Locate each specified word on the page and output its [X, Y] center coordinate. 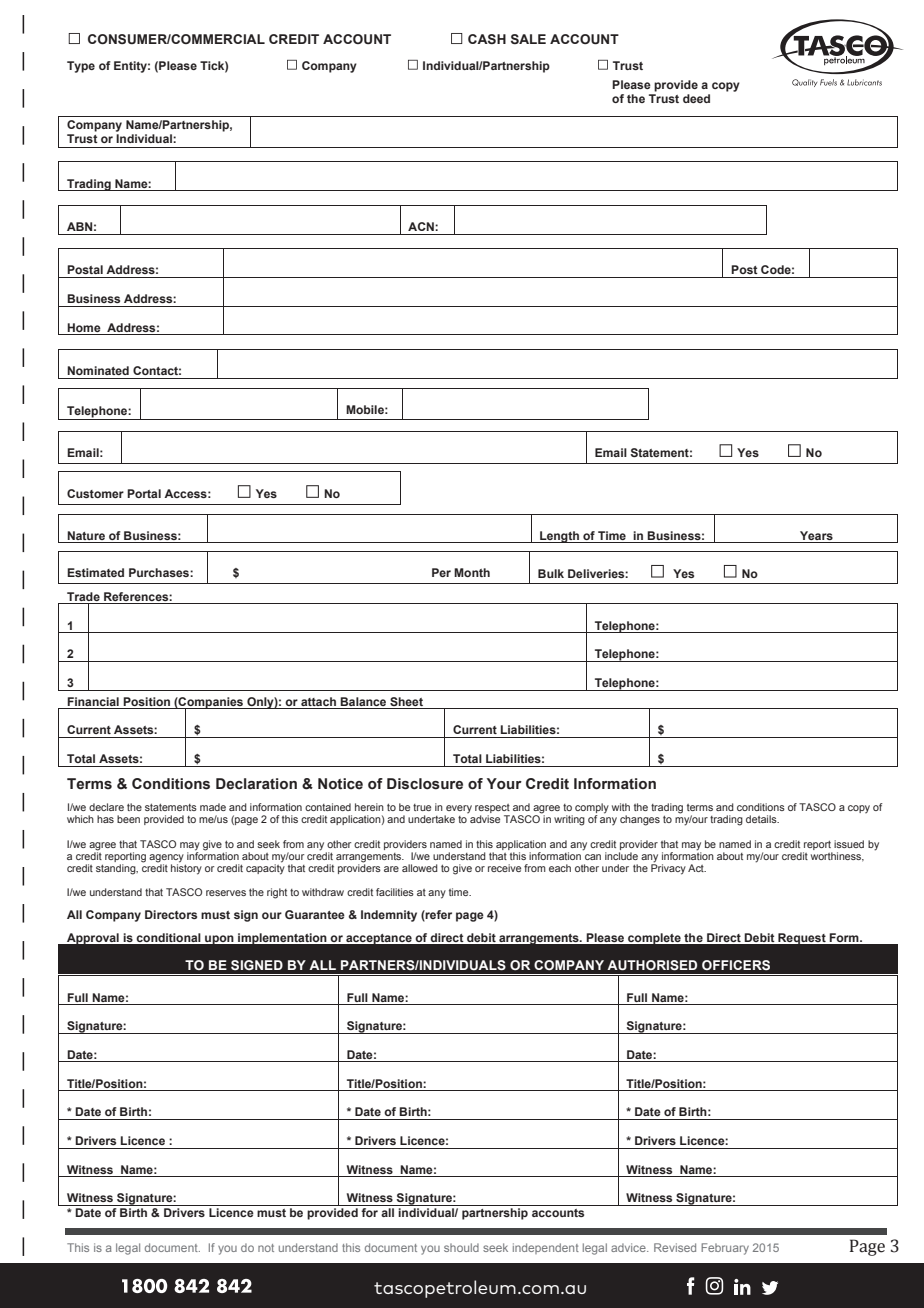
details [762, 819]
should [461, 1247]
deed [696, 98]
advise [485, 819]
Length [559, 537]
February [725, 1249]
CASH [487, 39]
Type [81, 67]
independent [546, 1248]
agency [167, 859]
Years [816, 535]
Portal [144, 493]
